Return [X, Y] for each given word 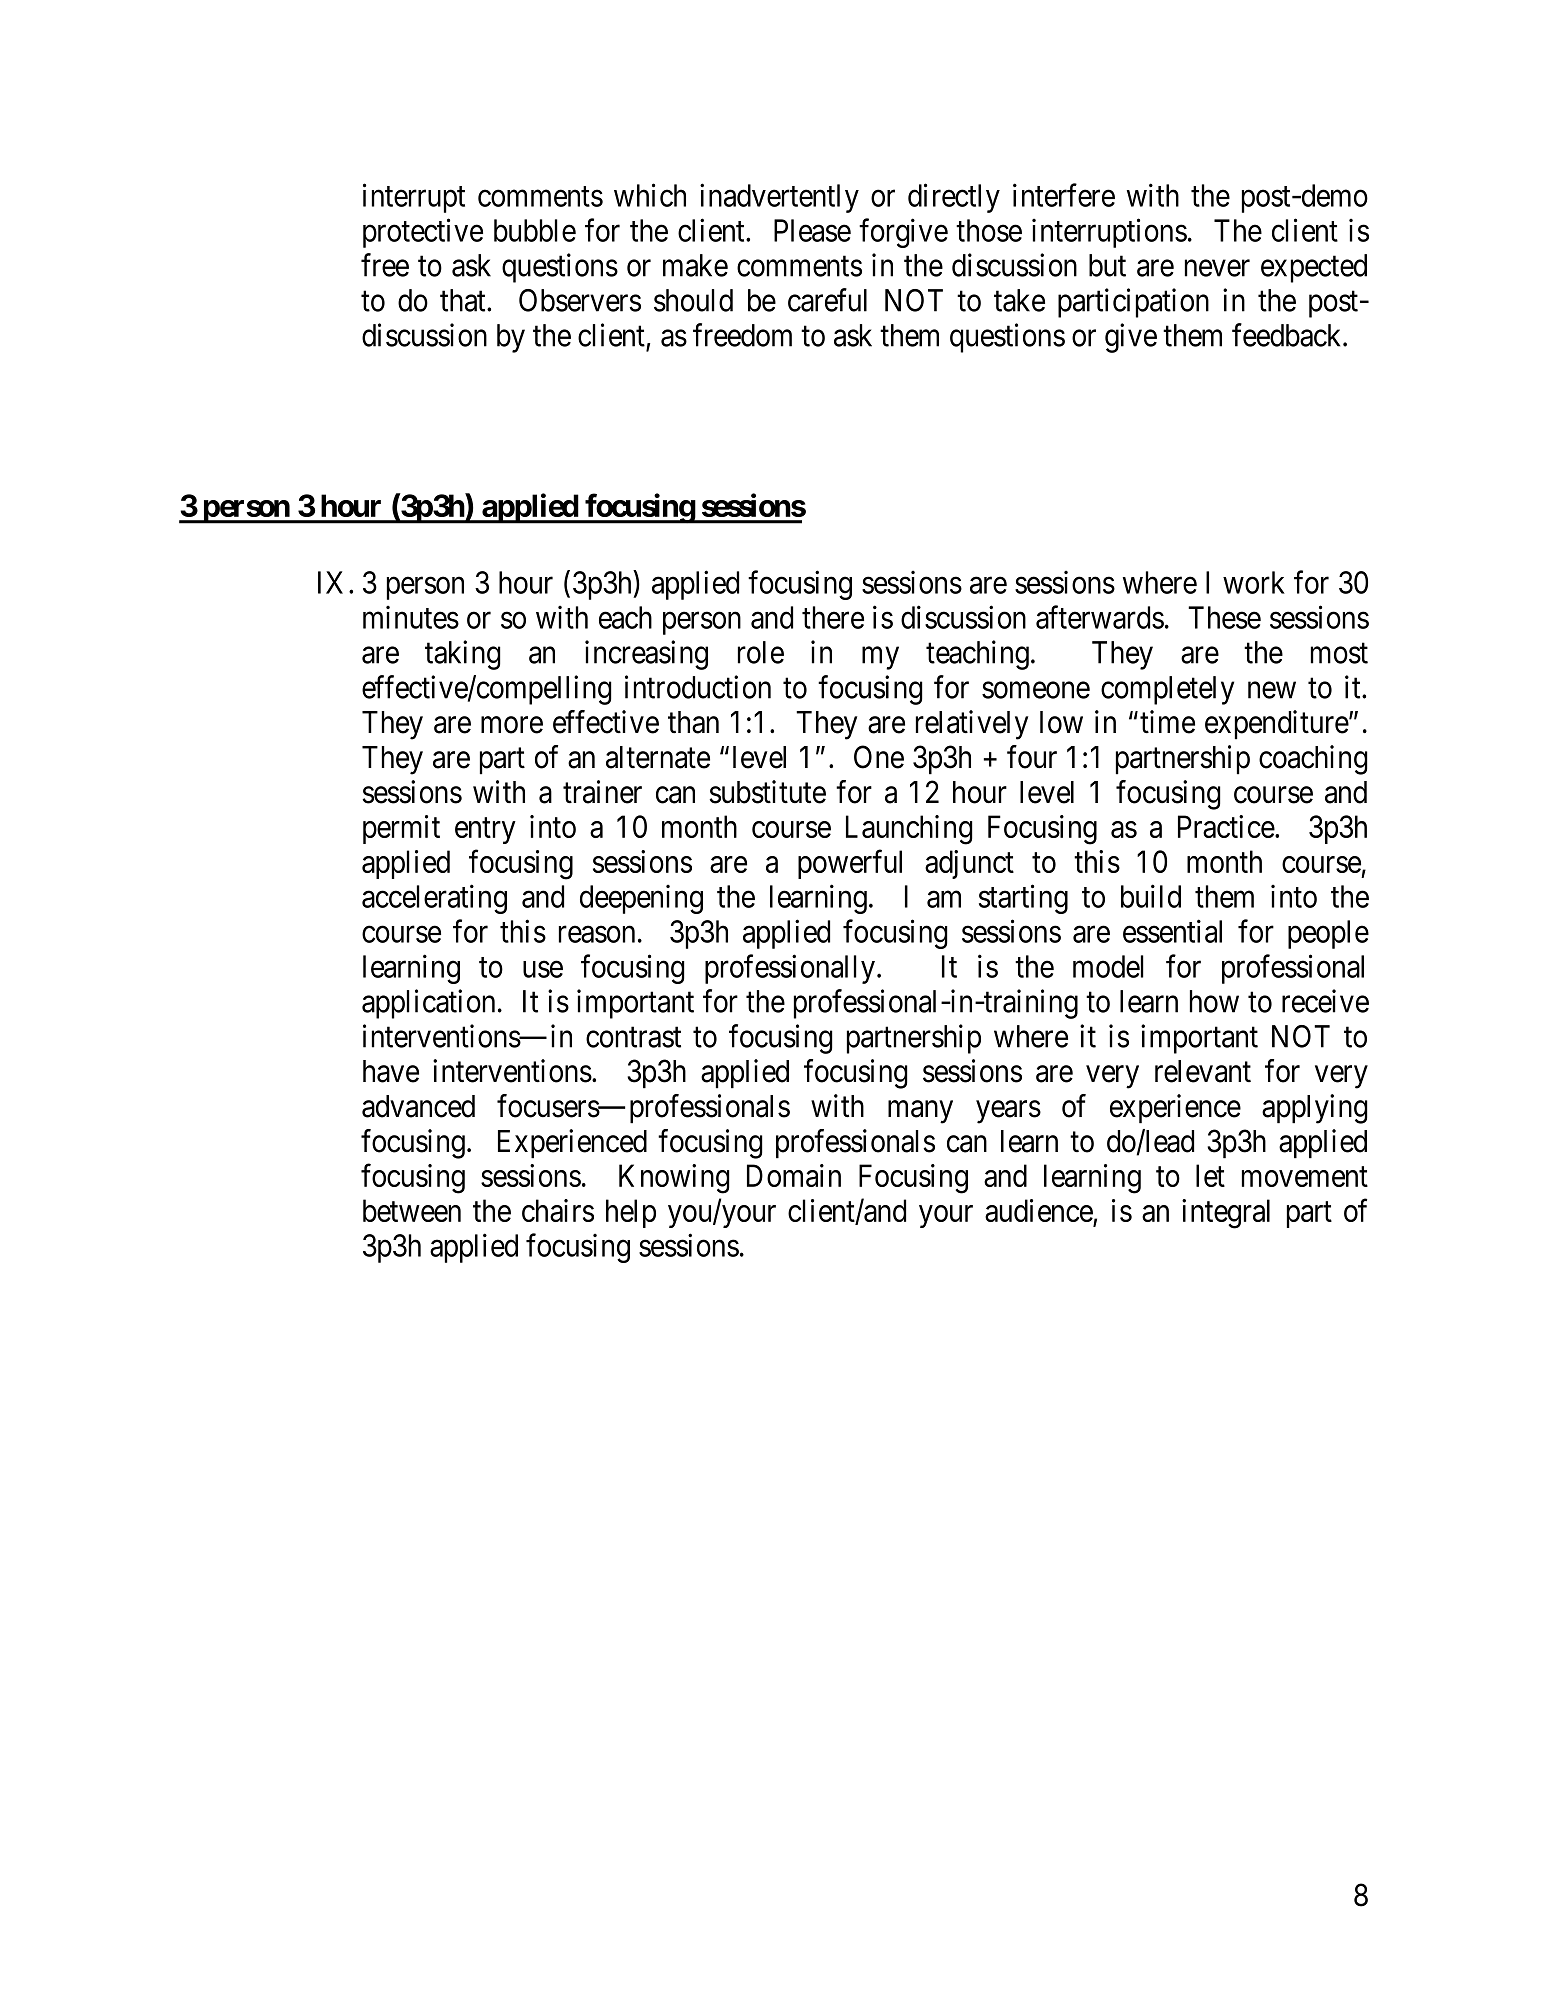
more [512, 725]
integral [1226, 1214]
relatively [972, 725]
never [1217, 268]
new [1272, 690]
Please [812, 230]
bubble [535, 230]
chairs [558, 1210]
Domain [794, 1175]
